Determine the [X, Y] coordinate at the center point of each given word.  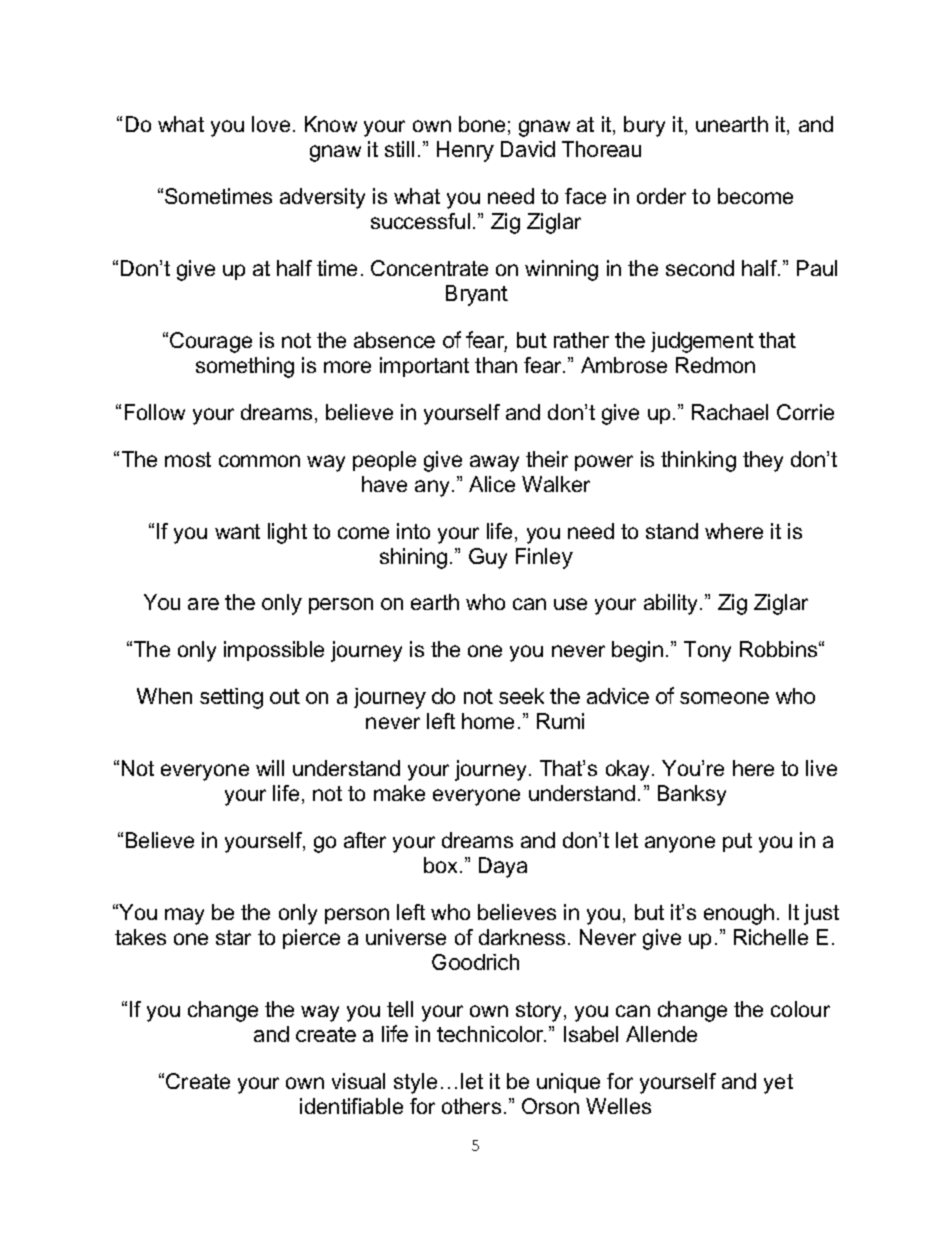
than [496, 365]
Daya [503, 867]
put [737, 842]
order [661, 196]
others [471, 1106]
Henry [465, 151]
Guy [488, 558]
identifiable [351, 1106]
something [245, 367]
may [184, 916]
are [203, 604]
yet [778, 1084]
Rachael [730, 412]
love [271, 124]
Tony [707, 651]
